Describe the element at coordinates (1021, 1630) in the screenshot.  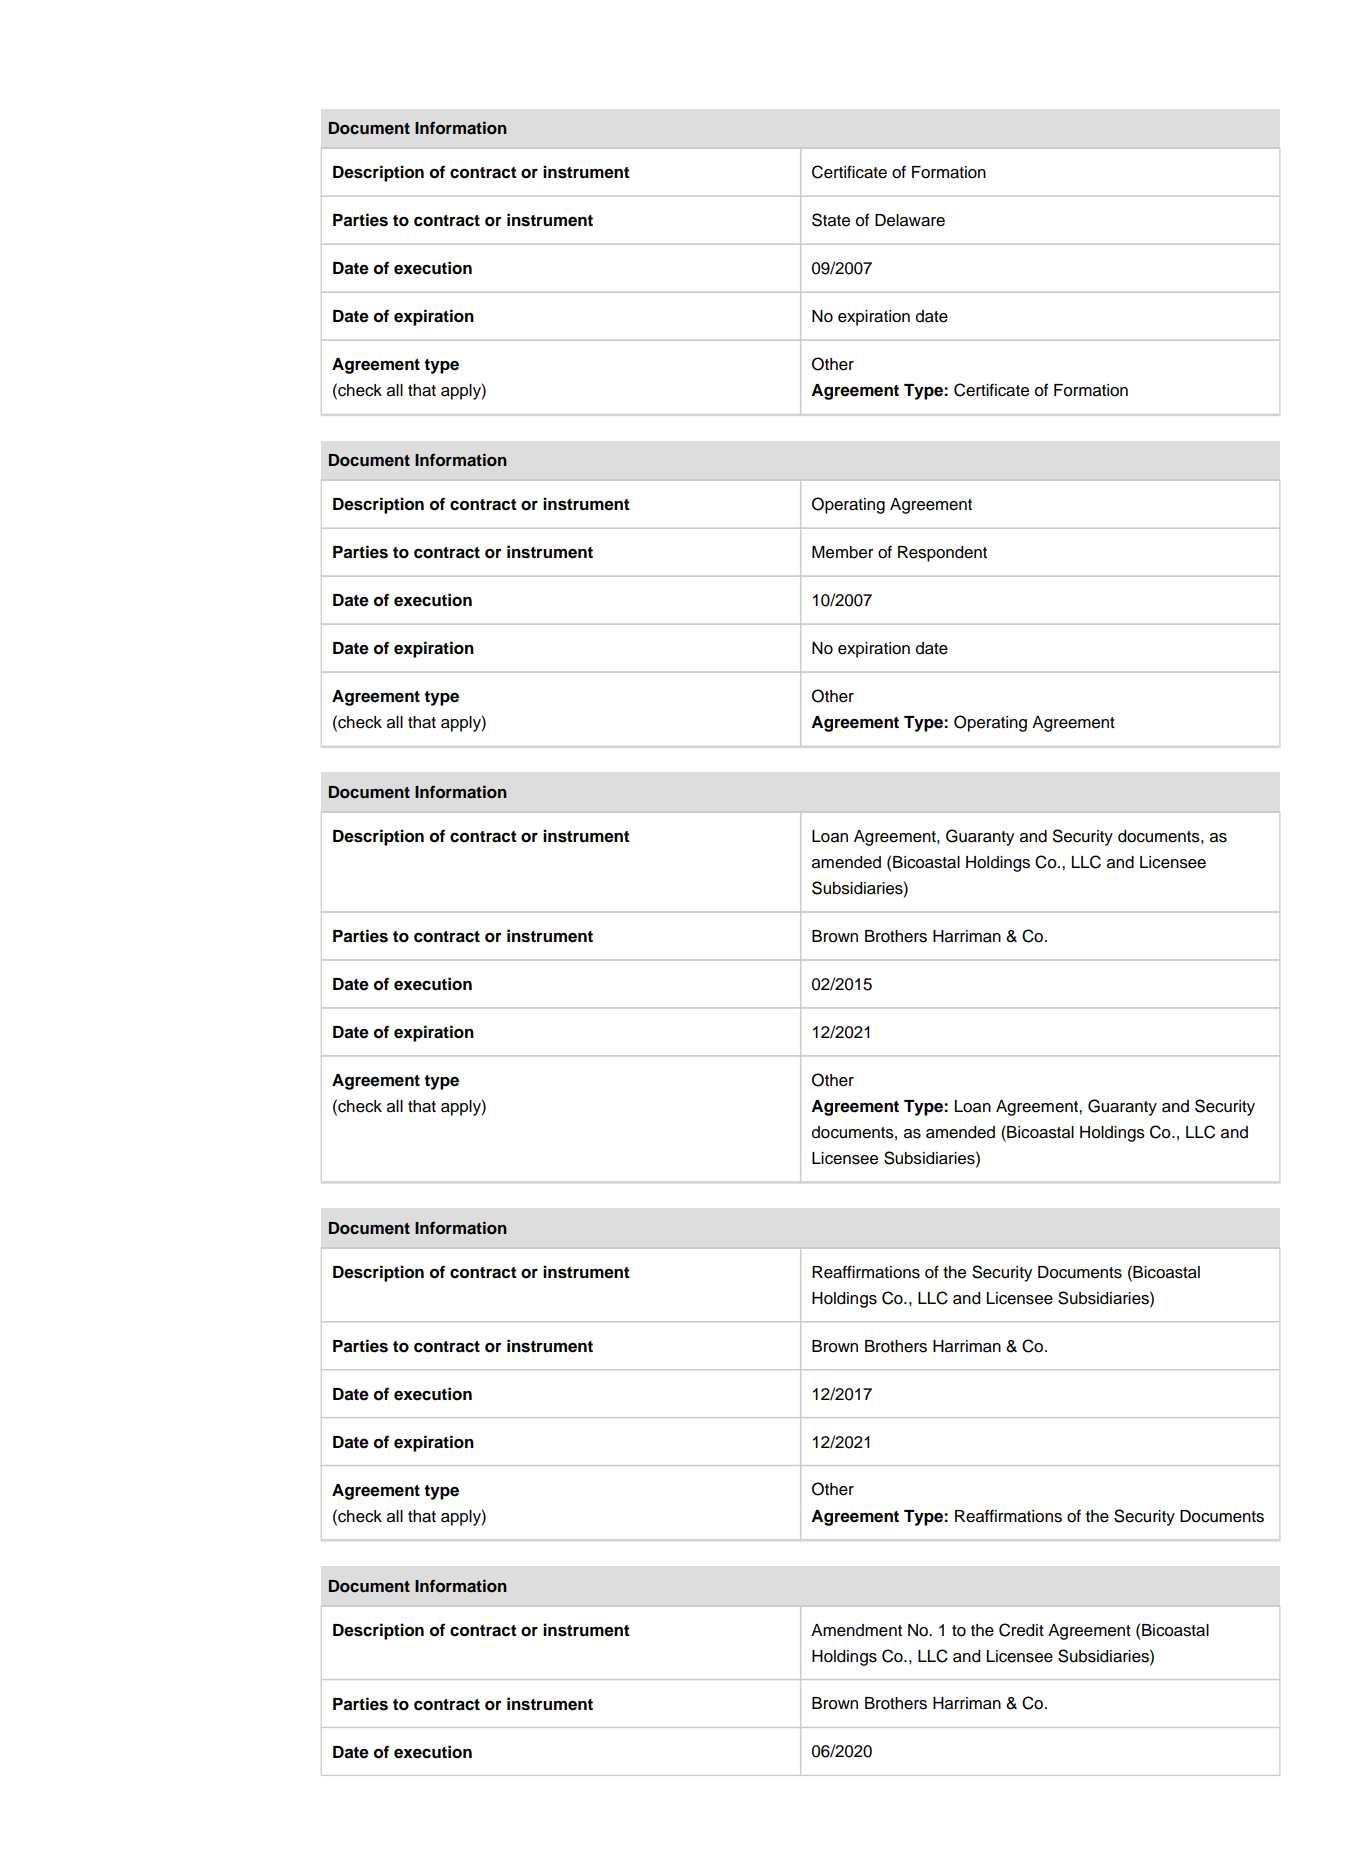
I see `Credit` at that location.
